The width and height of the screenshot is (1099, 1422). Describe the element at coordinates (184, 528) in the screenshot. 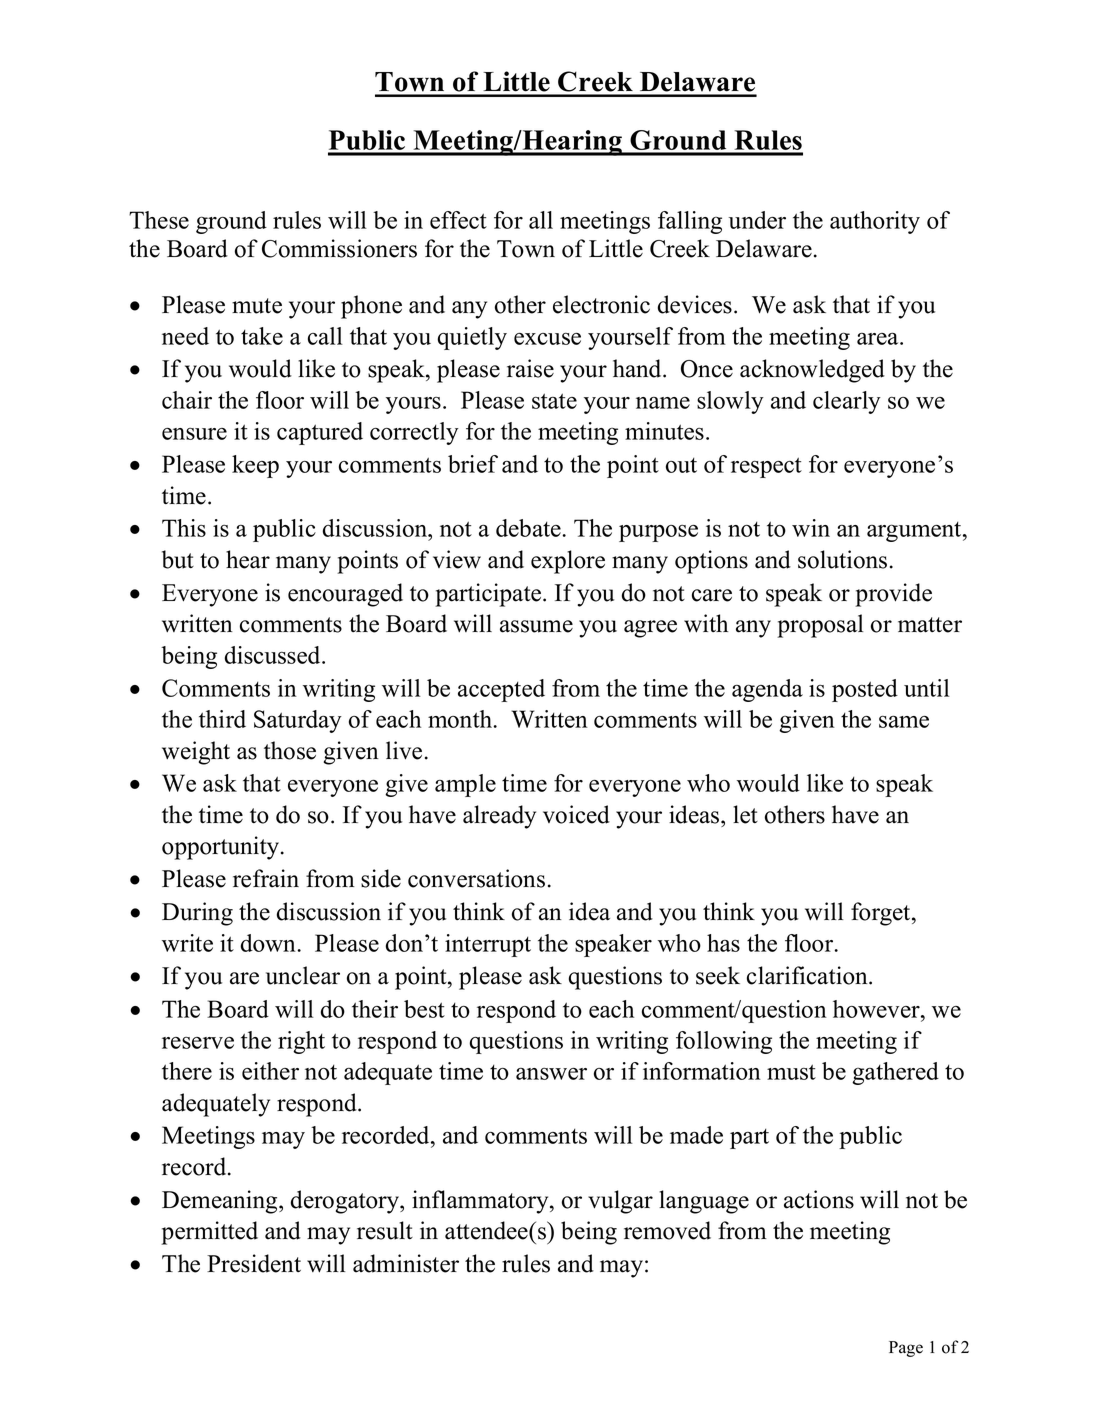

I see `This` at that location.
